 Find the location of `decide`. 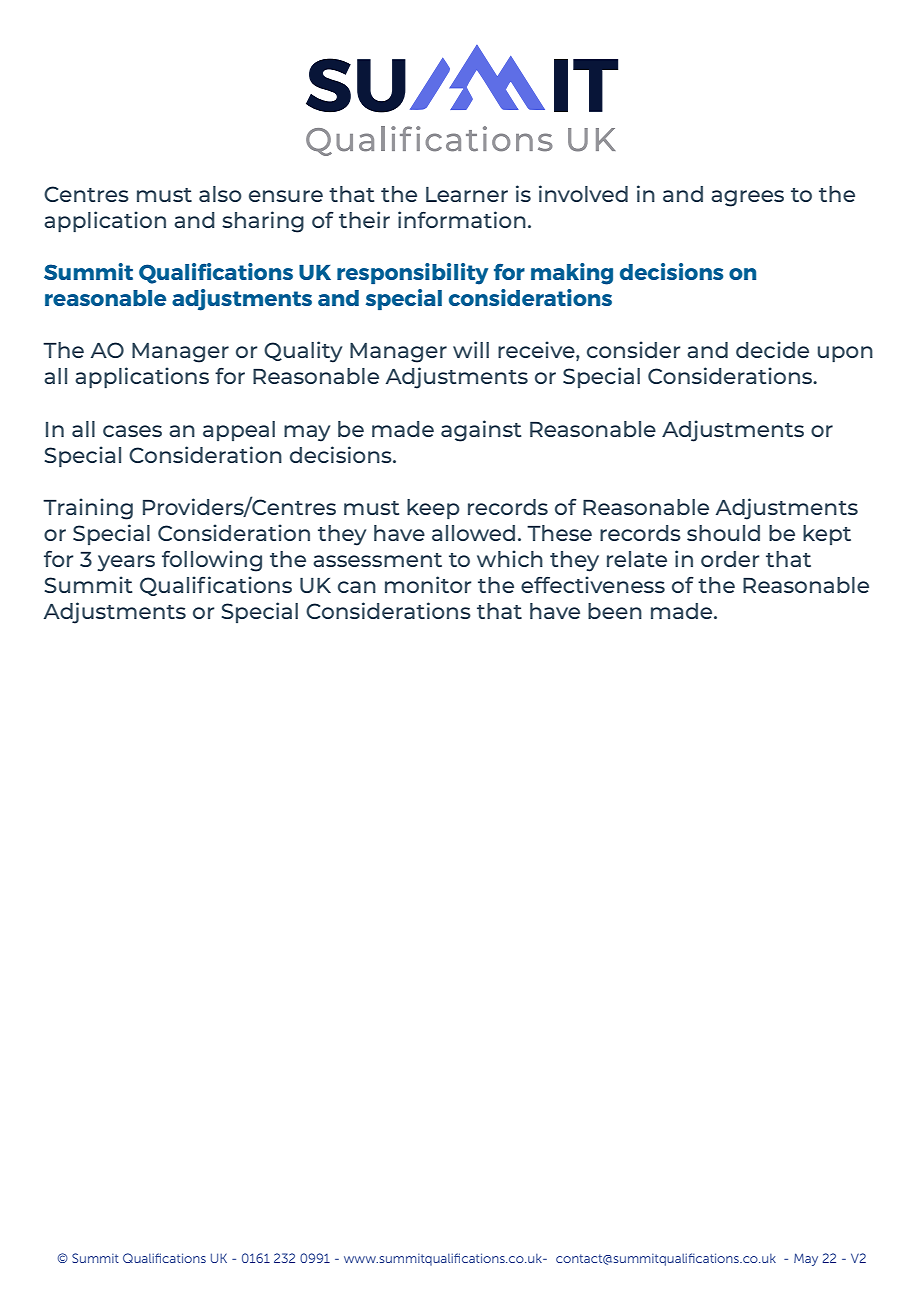

decide is located at coordinates (772, 349).
